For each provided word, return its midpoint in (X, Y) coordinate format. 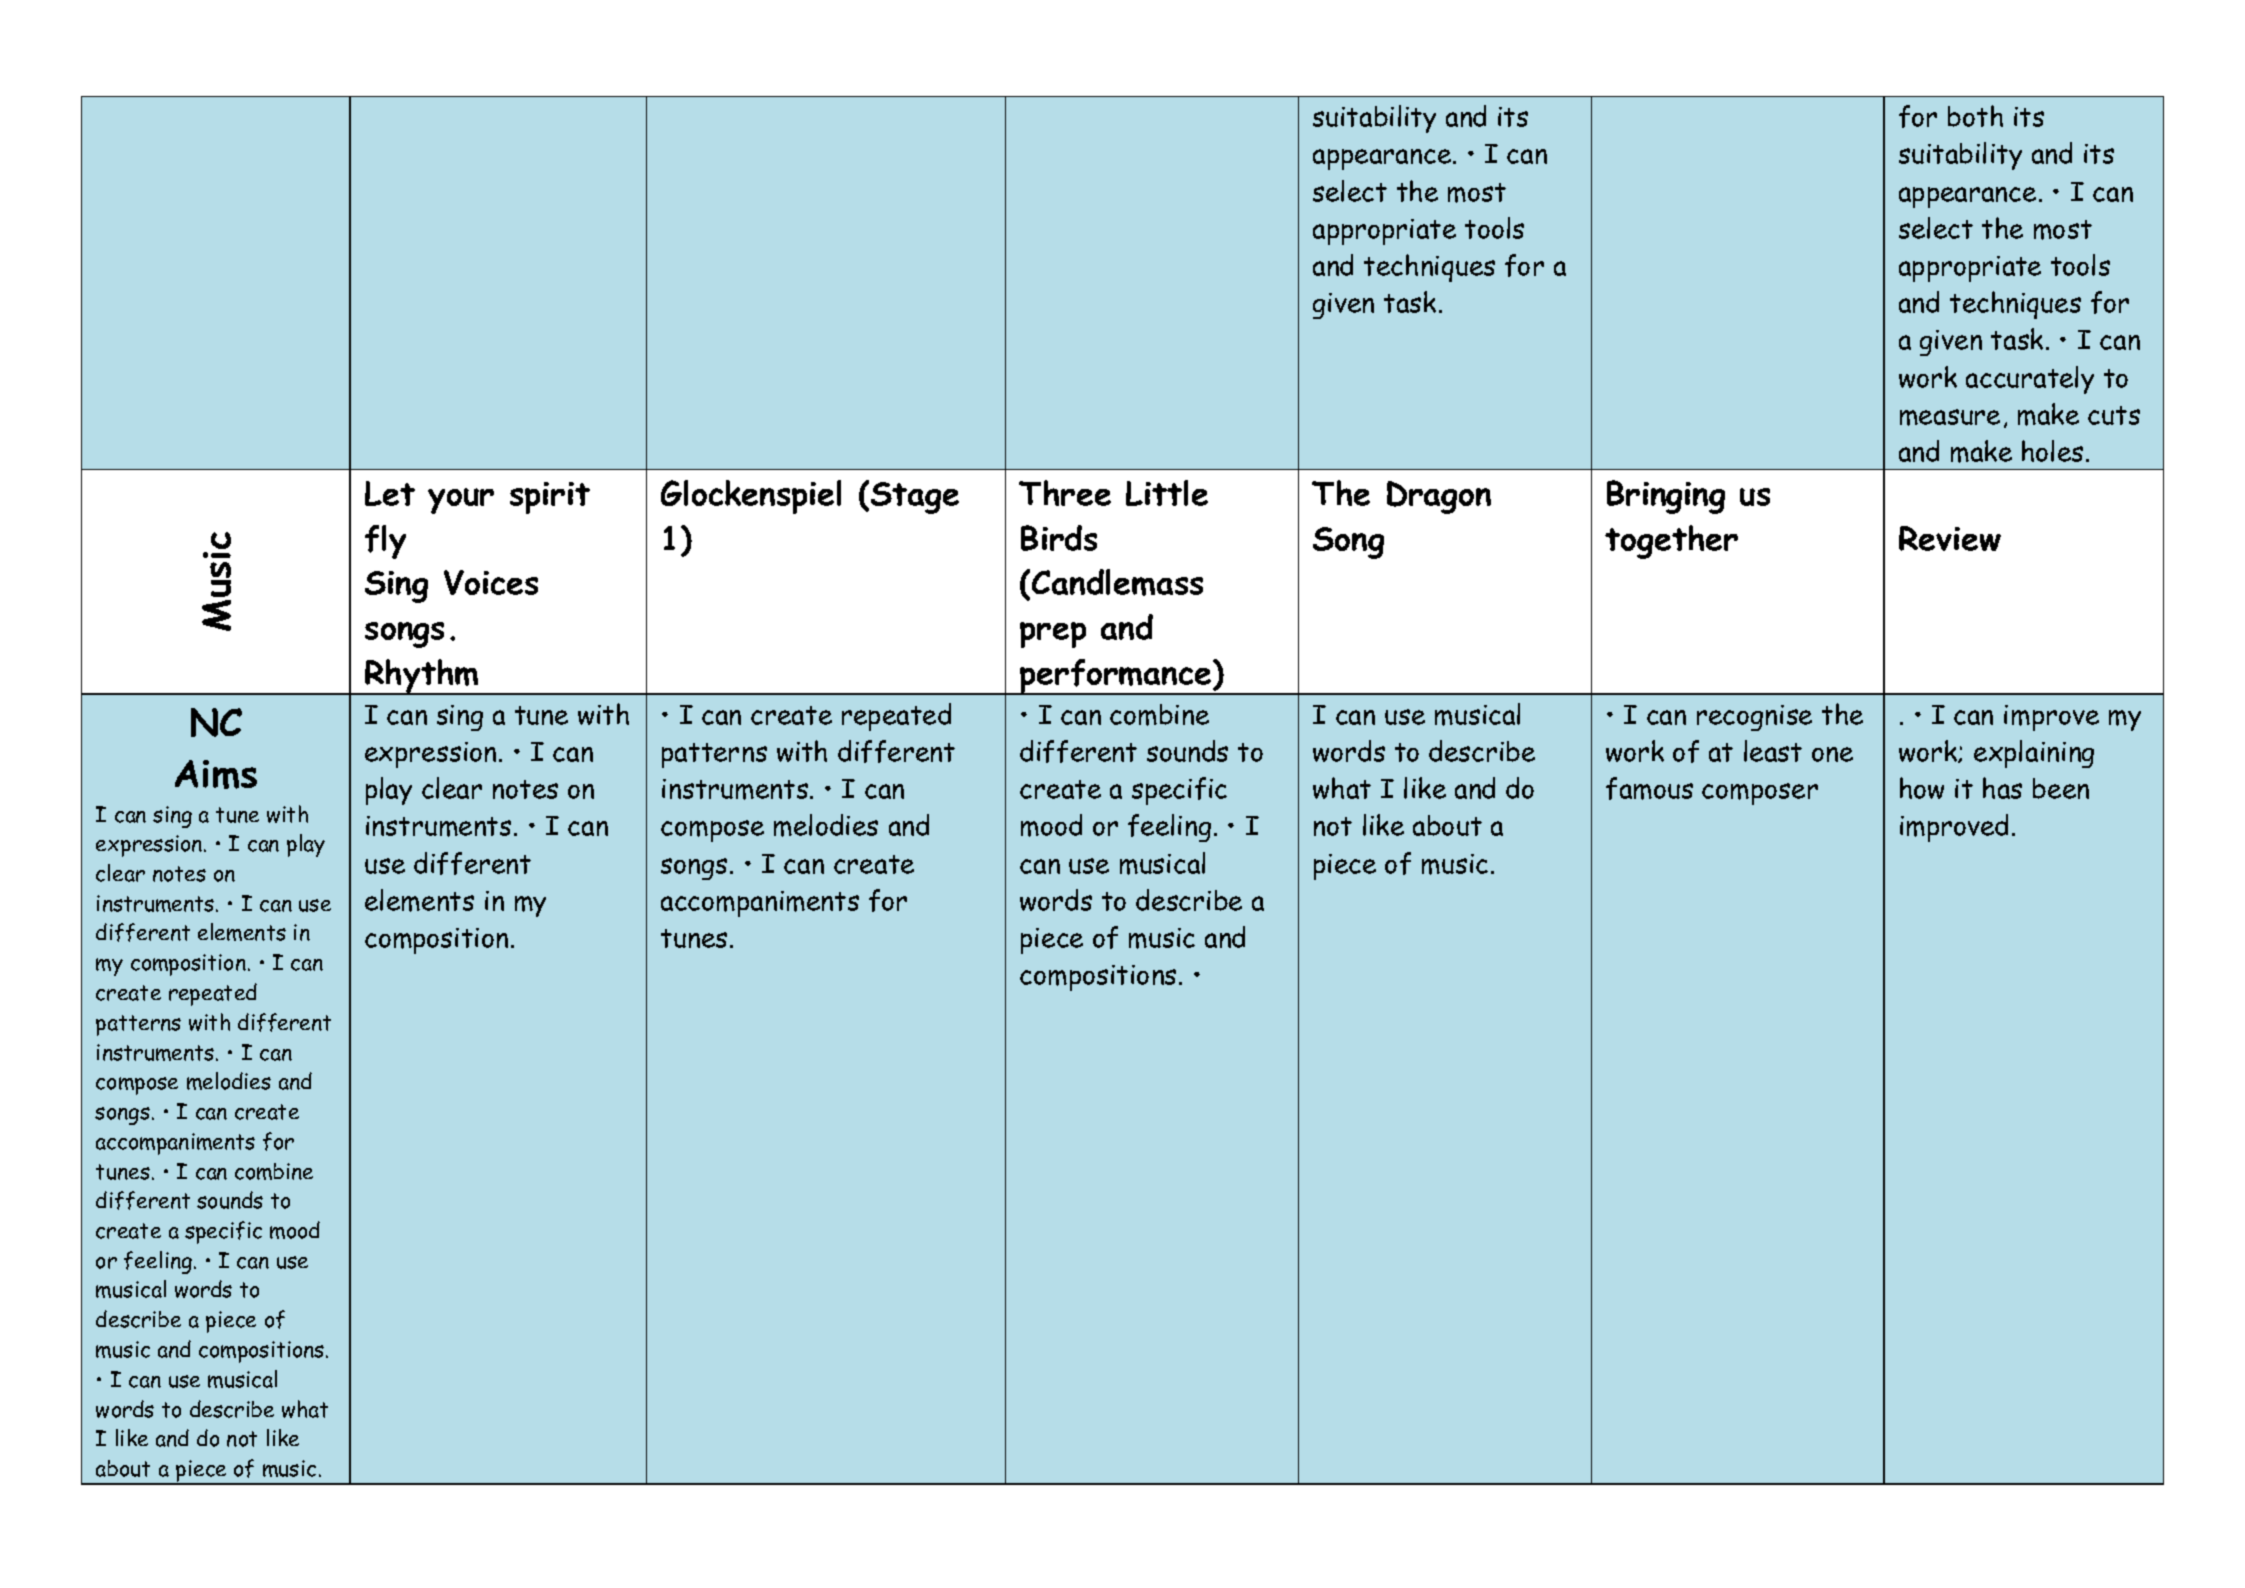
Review (1950, 538)
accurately (2030, 380)
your (461, 501)
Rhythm (422, 677)
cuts (2114, 415)
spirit (550, 498)
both (1975, 116)
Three (1065, 493)
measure (1950, 417)
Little (1167, 493)
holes (2052, 451)
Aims (216, 774)
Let (390, 493)
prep (1053, 635)
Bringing (1666, 497)
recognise (1754, 718)
